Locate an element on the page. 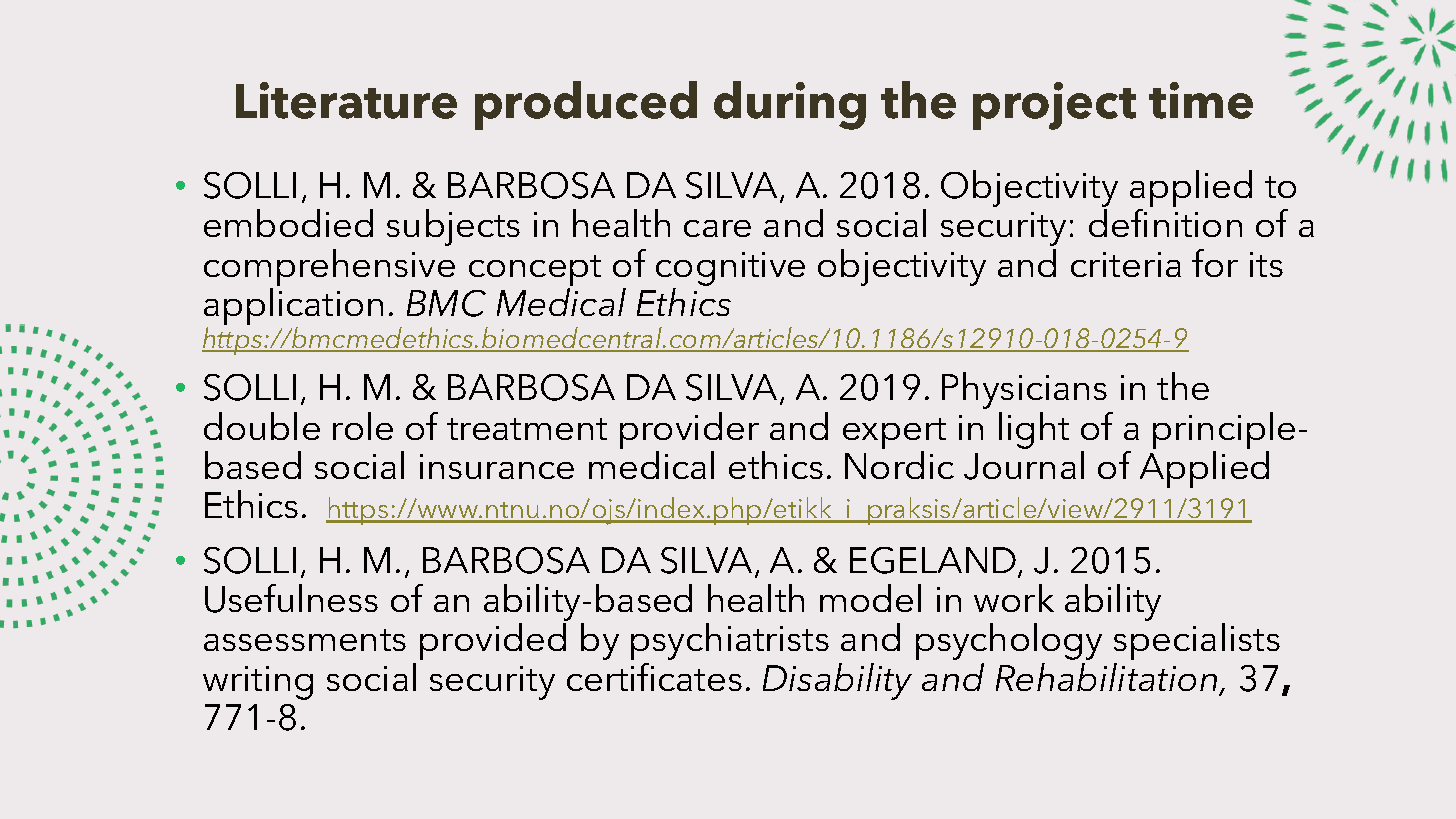 The width and height of the page is (1456, 819). criteria is located at coordinates (1126, 264).
